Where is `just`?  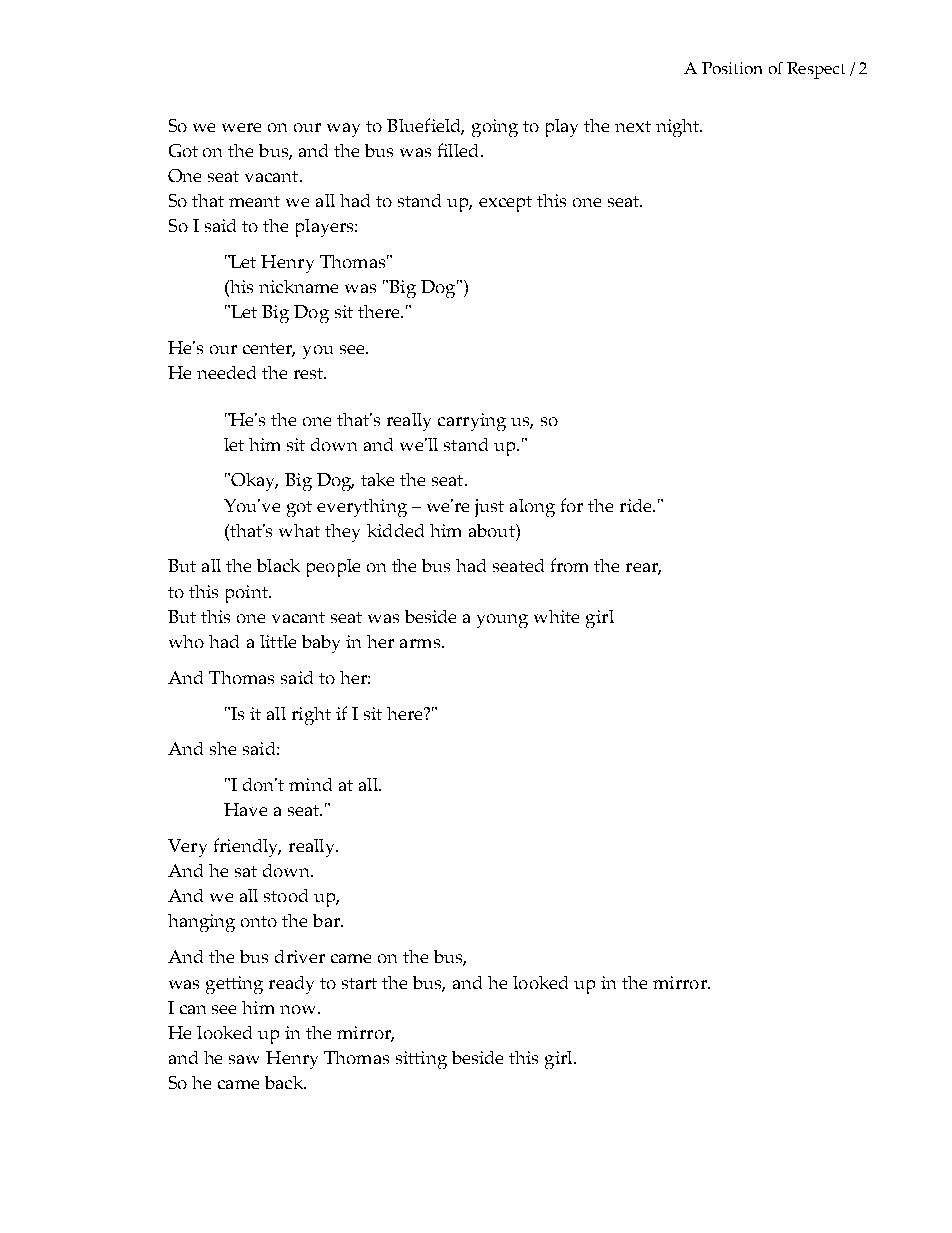
just is located at coordinates (489, 508).
